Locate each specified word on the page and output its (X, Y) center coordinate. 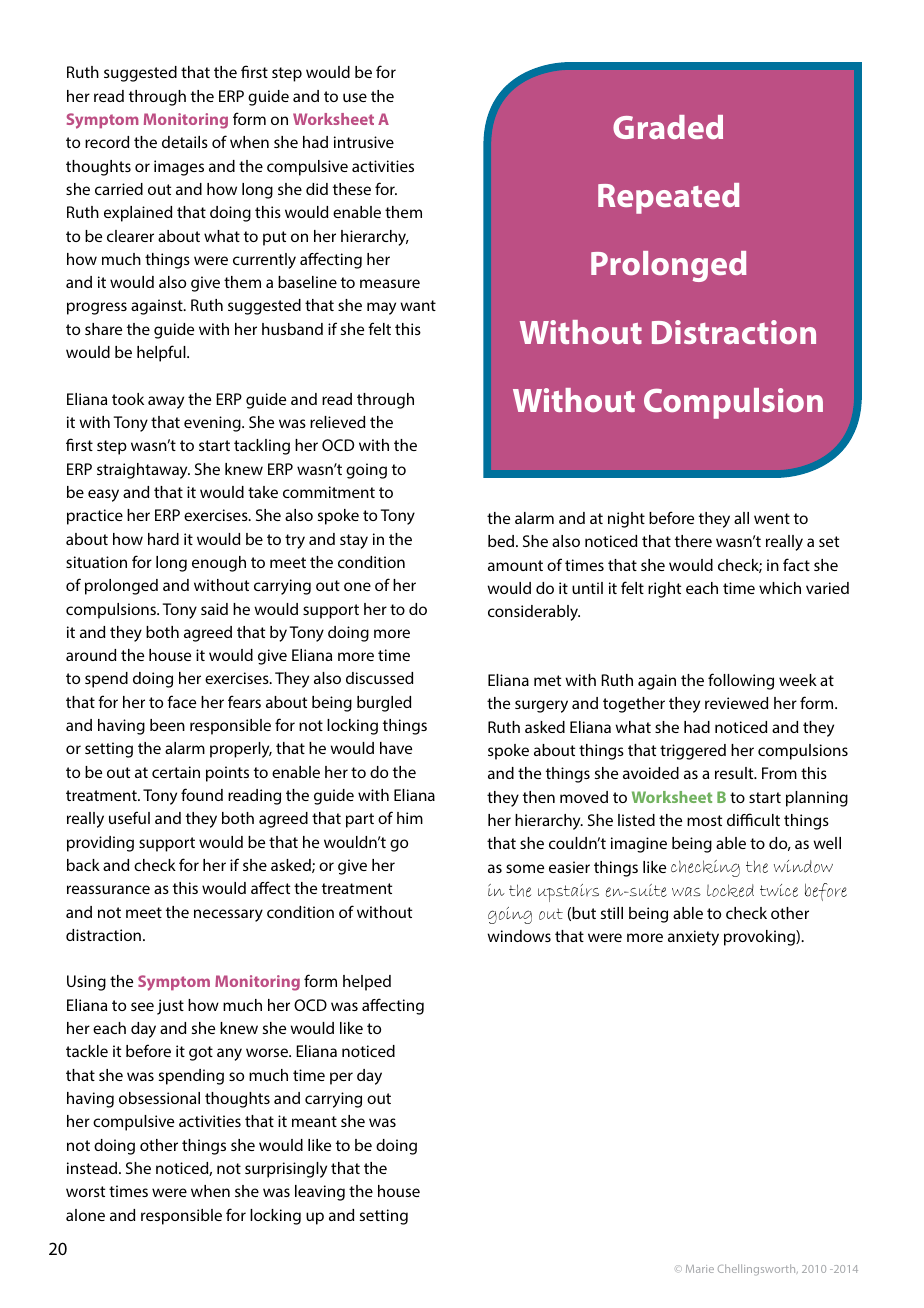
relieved (337, 422)
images (179, 168)
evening (213, 424)
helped (367, 983)
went (772, 518)
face (181, 701)
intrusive (364, 142)
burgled (384, 704)
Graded (668, 127)
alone (85, 1215)
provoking (760, 938)
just (170, 1007)
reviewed (736, 703)
